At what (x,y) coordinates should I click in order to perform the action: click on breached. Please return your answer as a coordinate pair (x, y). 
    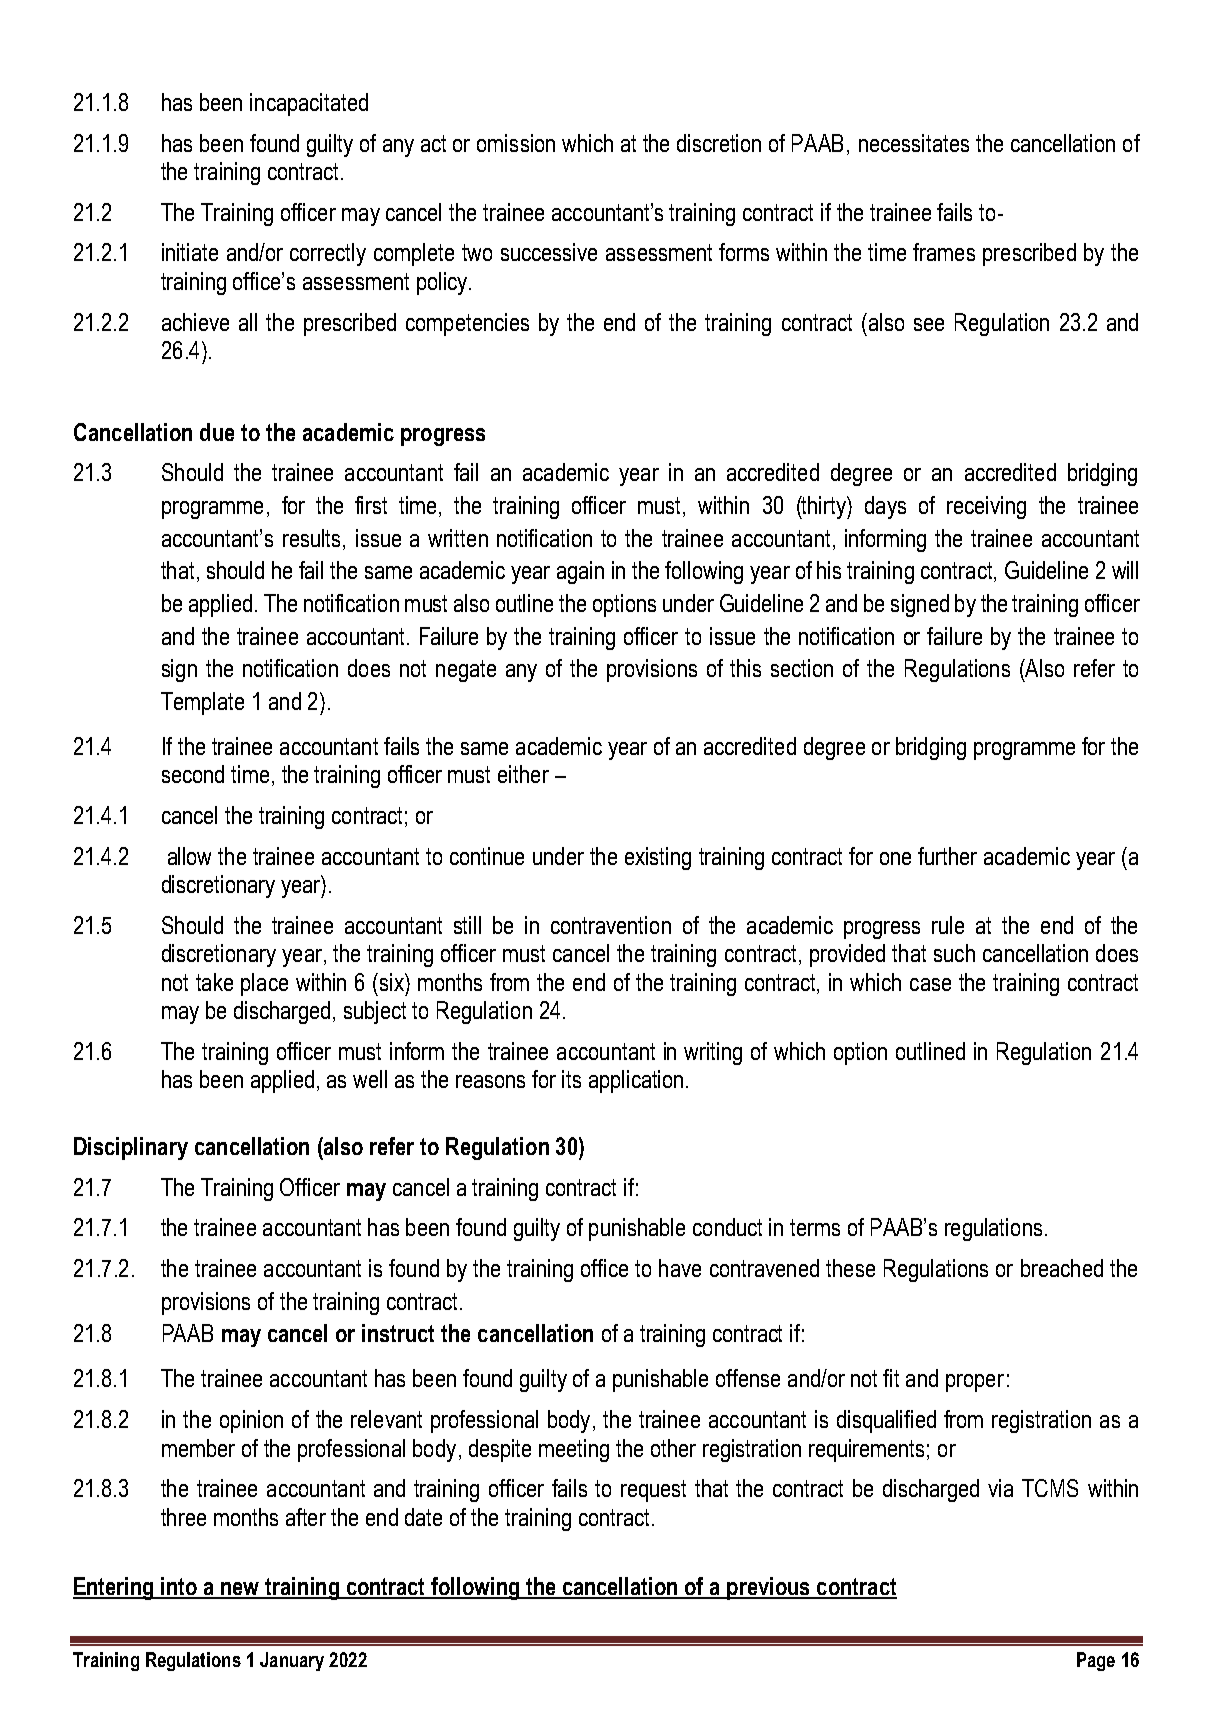
    Looking at the image, I should click on (1062, 1268).
